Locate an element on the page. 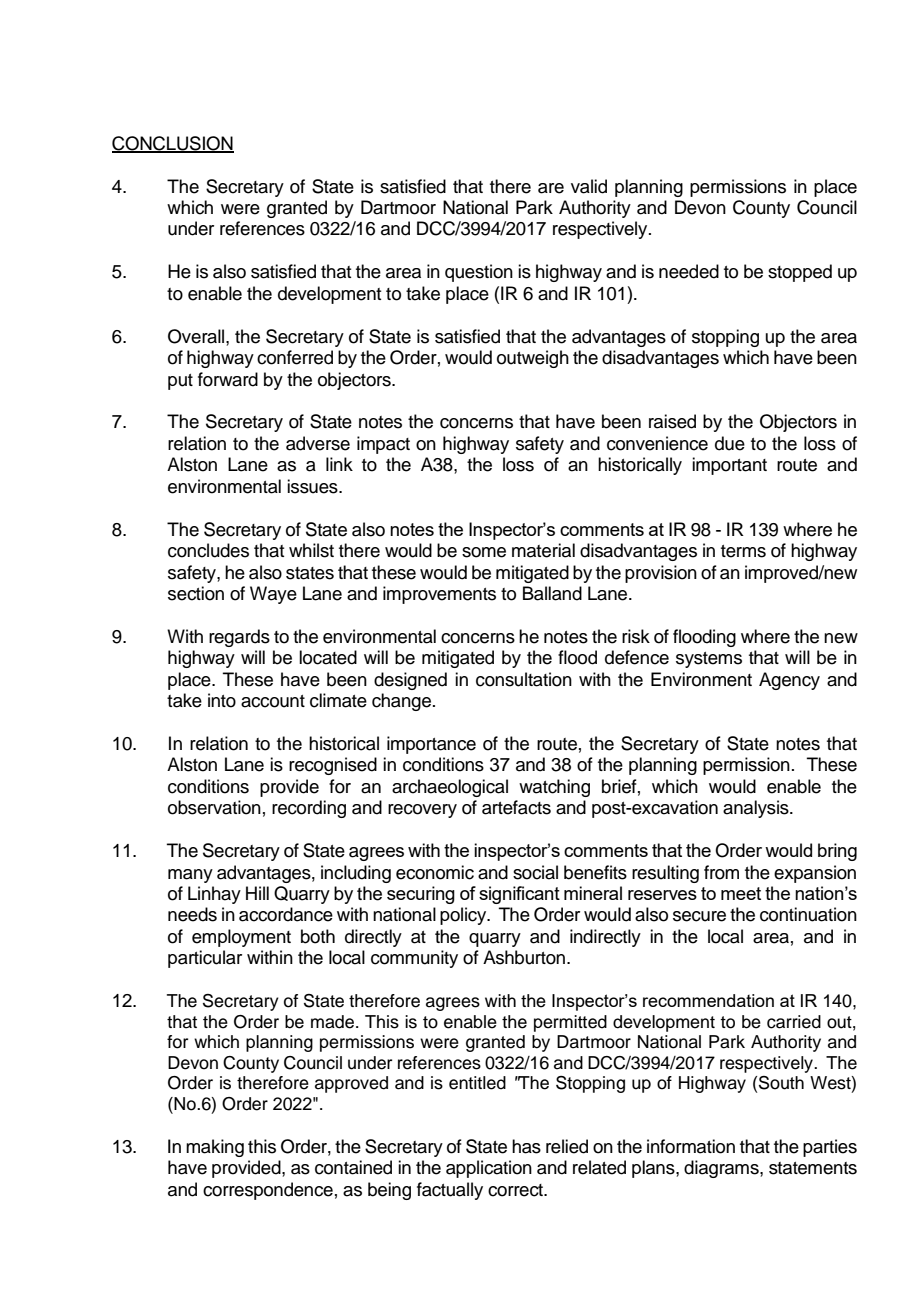 The image size is (924, 1308). CONCLUSION is located at coordinates (173, 144).
